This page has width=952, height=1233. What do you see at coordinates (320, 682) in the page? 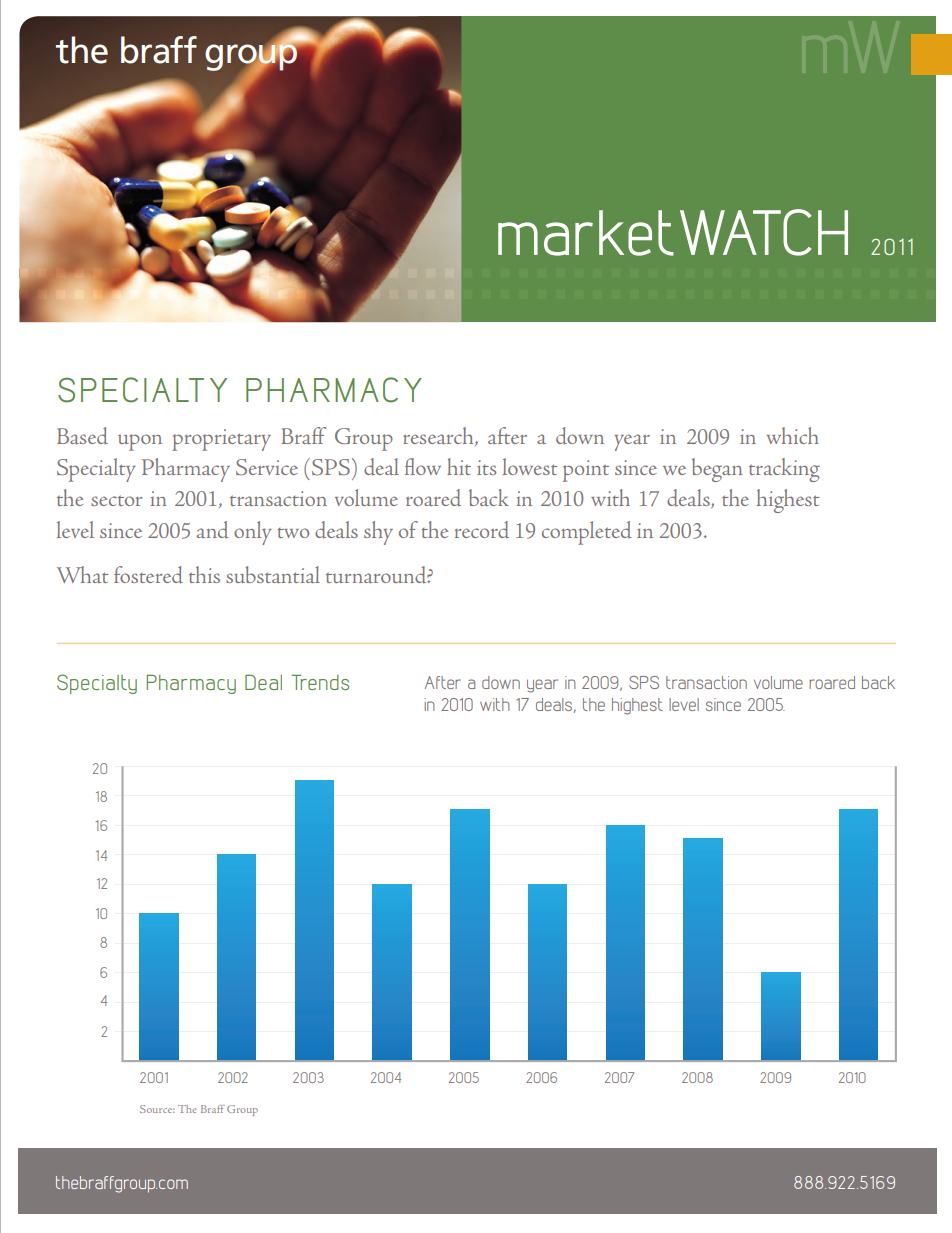
I see `Trends` at bounding box center [320, 682].
